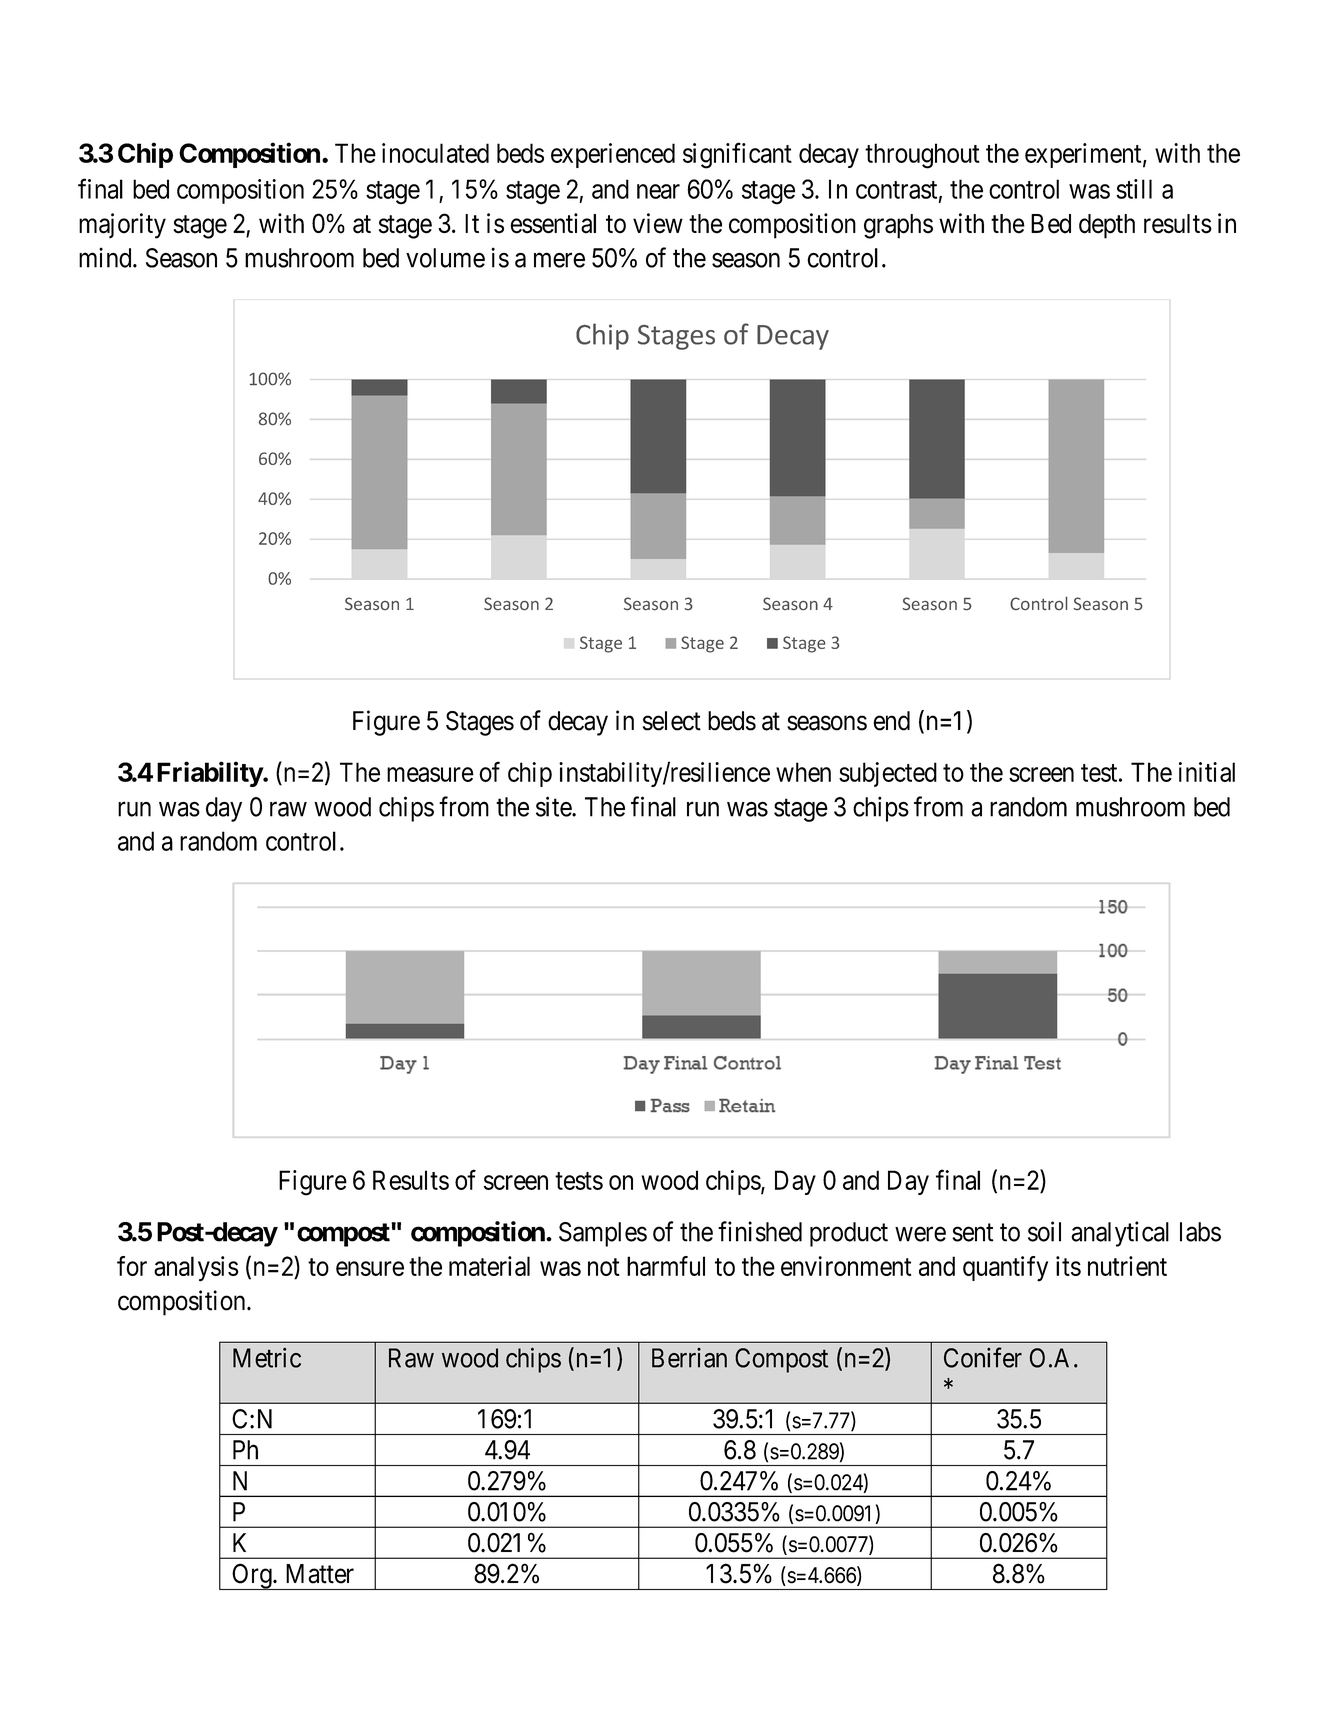  Describe the element at coordinates (983, 1357) in the screenshot. I see `Conifer` at that location.
